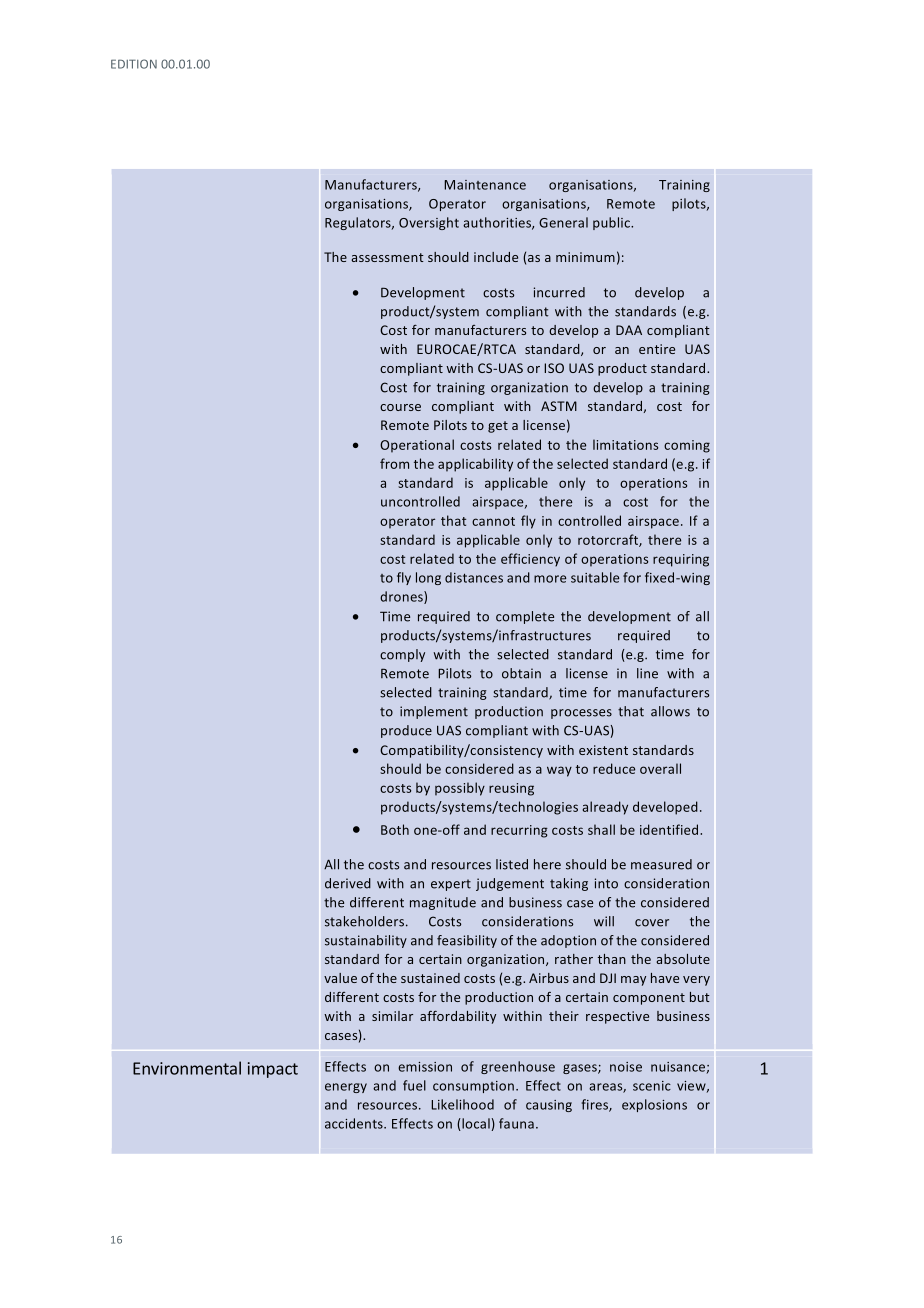 The height and width of the screenshot is (1308, 924). What do you see at coordinates (402, 655) in the screenshot?
I see `comply` at bounding box center [402, 655].
